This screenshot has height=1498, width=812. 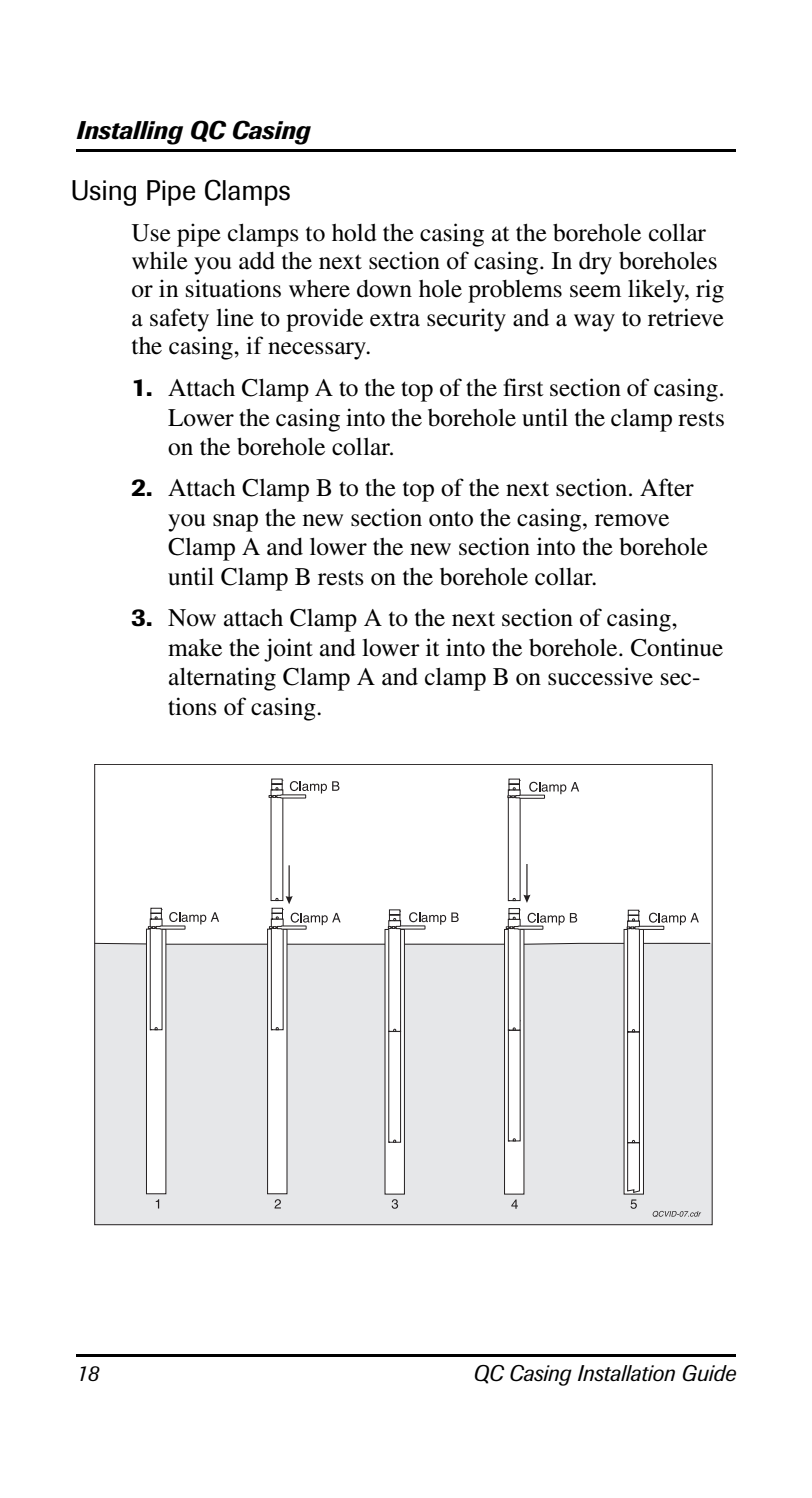 I want to click on Installing, so click(x=129, y=133).
